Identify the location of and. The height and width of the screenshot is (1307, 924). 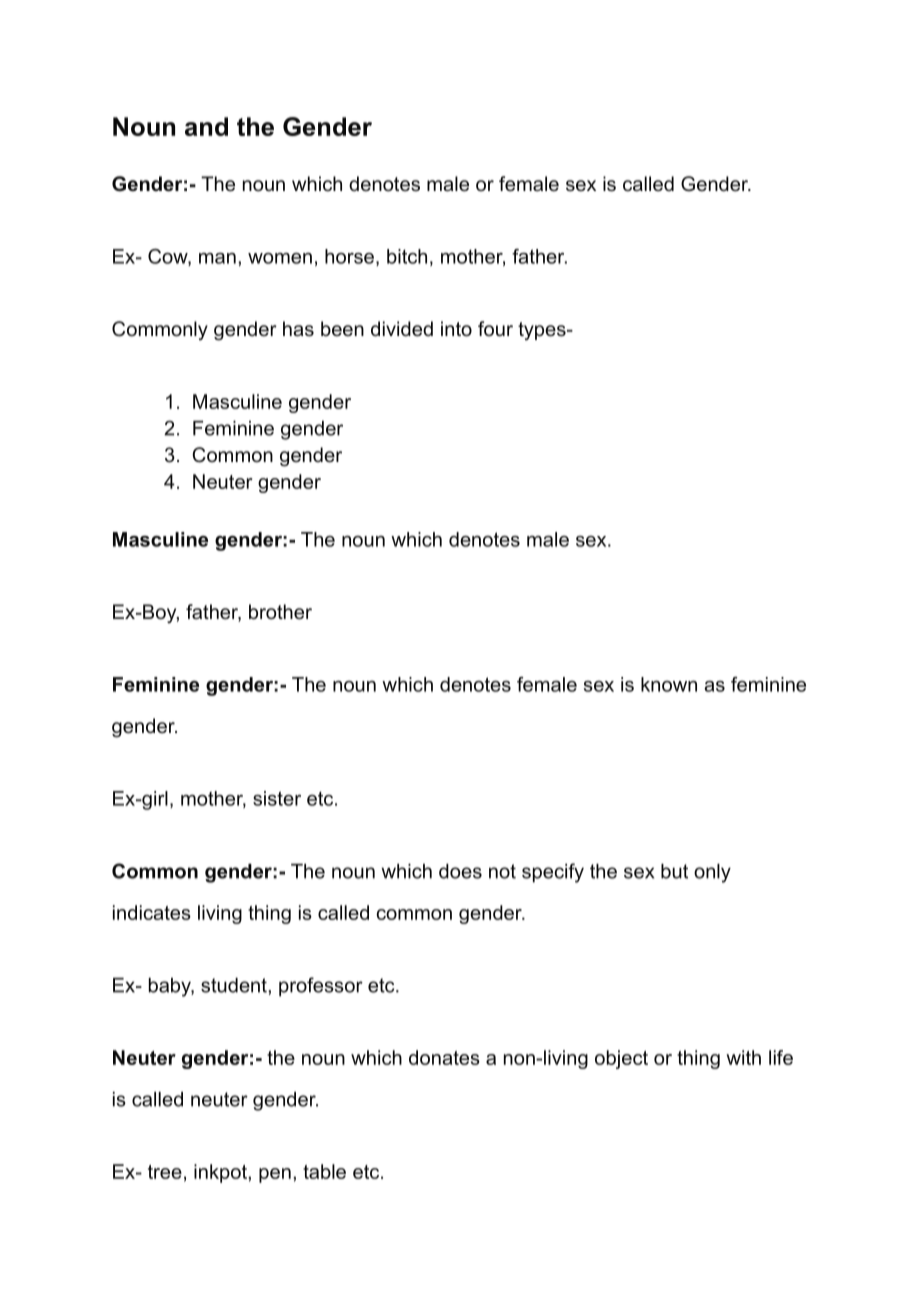
(206, 126).
